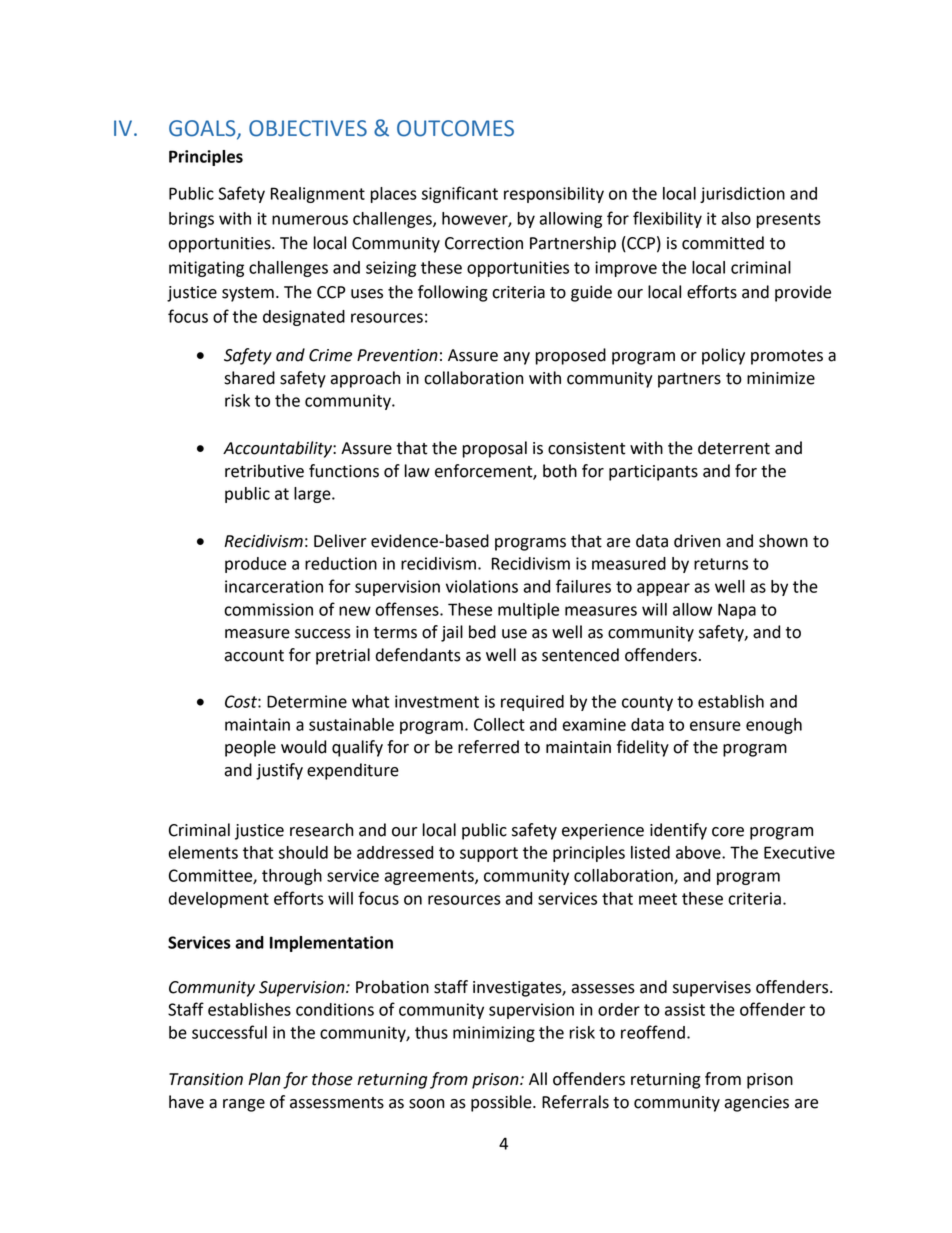 This screenshot has height=1233, width=952. Describe the element at coordinates (494, 449) in the screenshot. I see `proposal` at that location.
